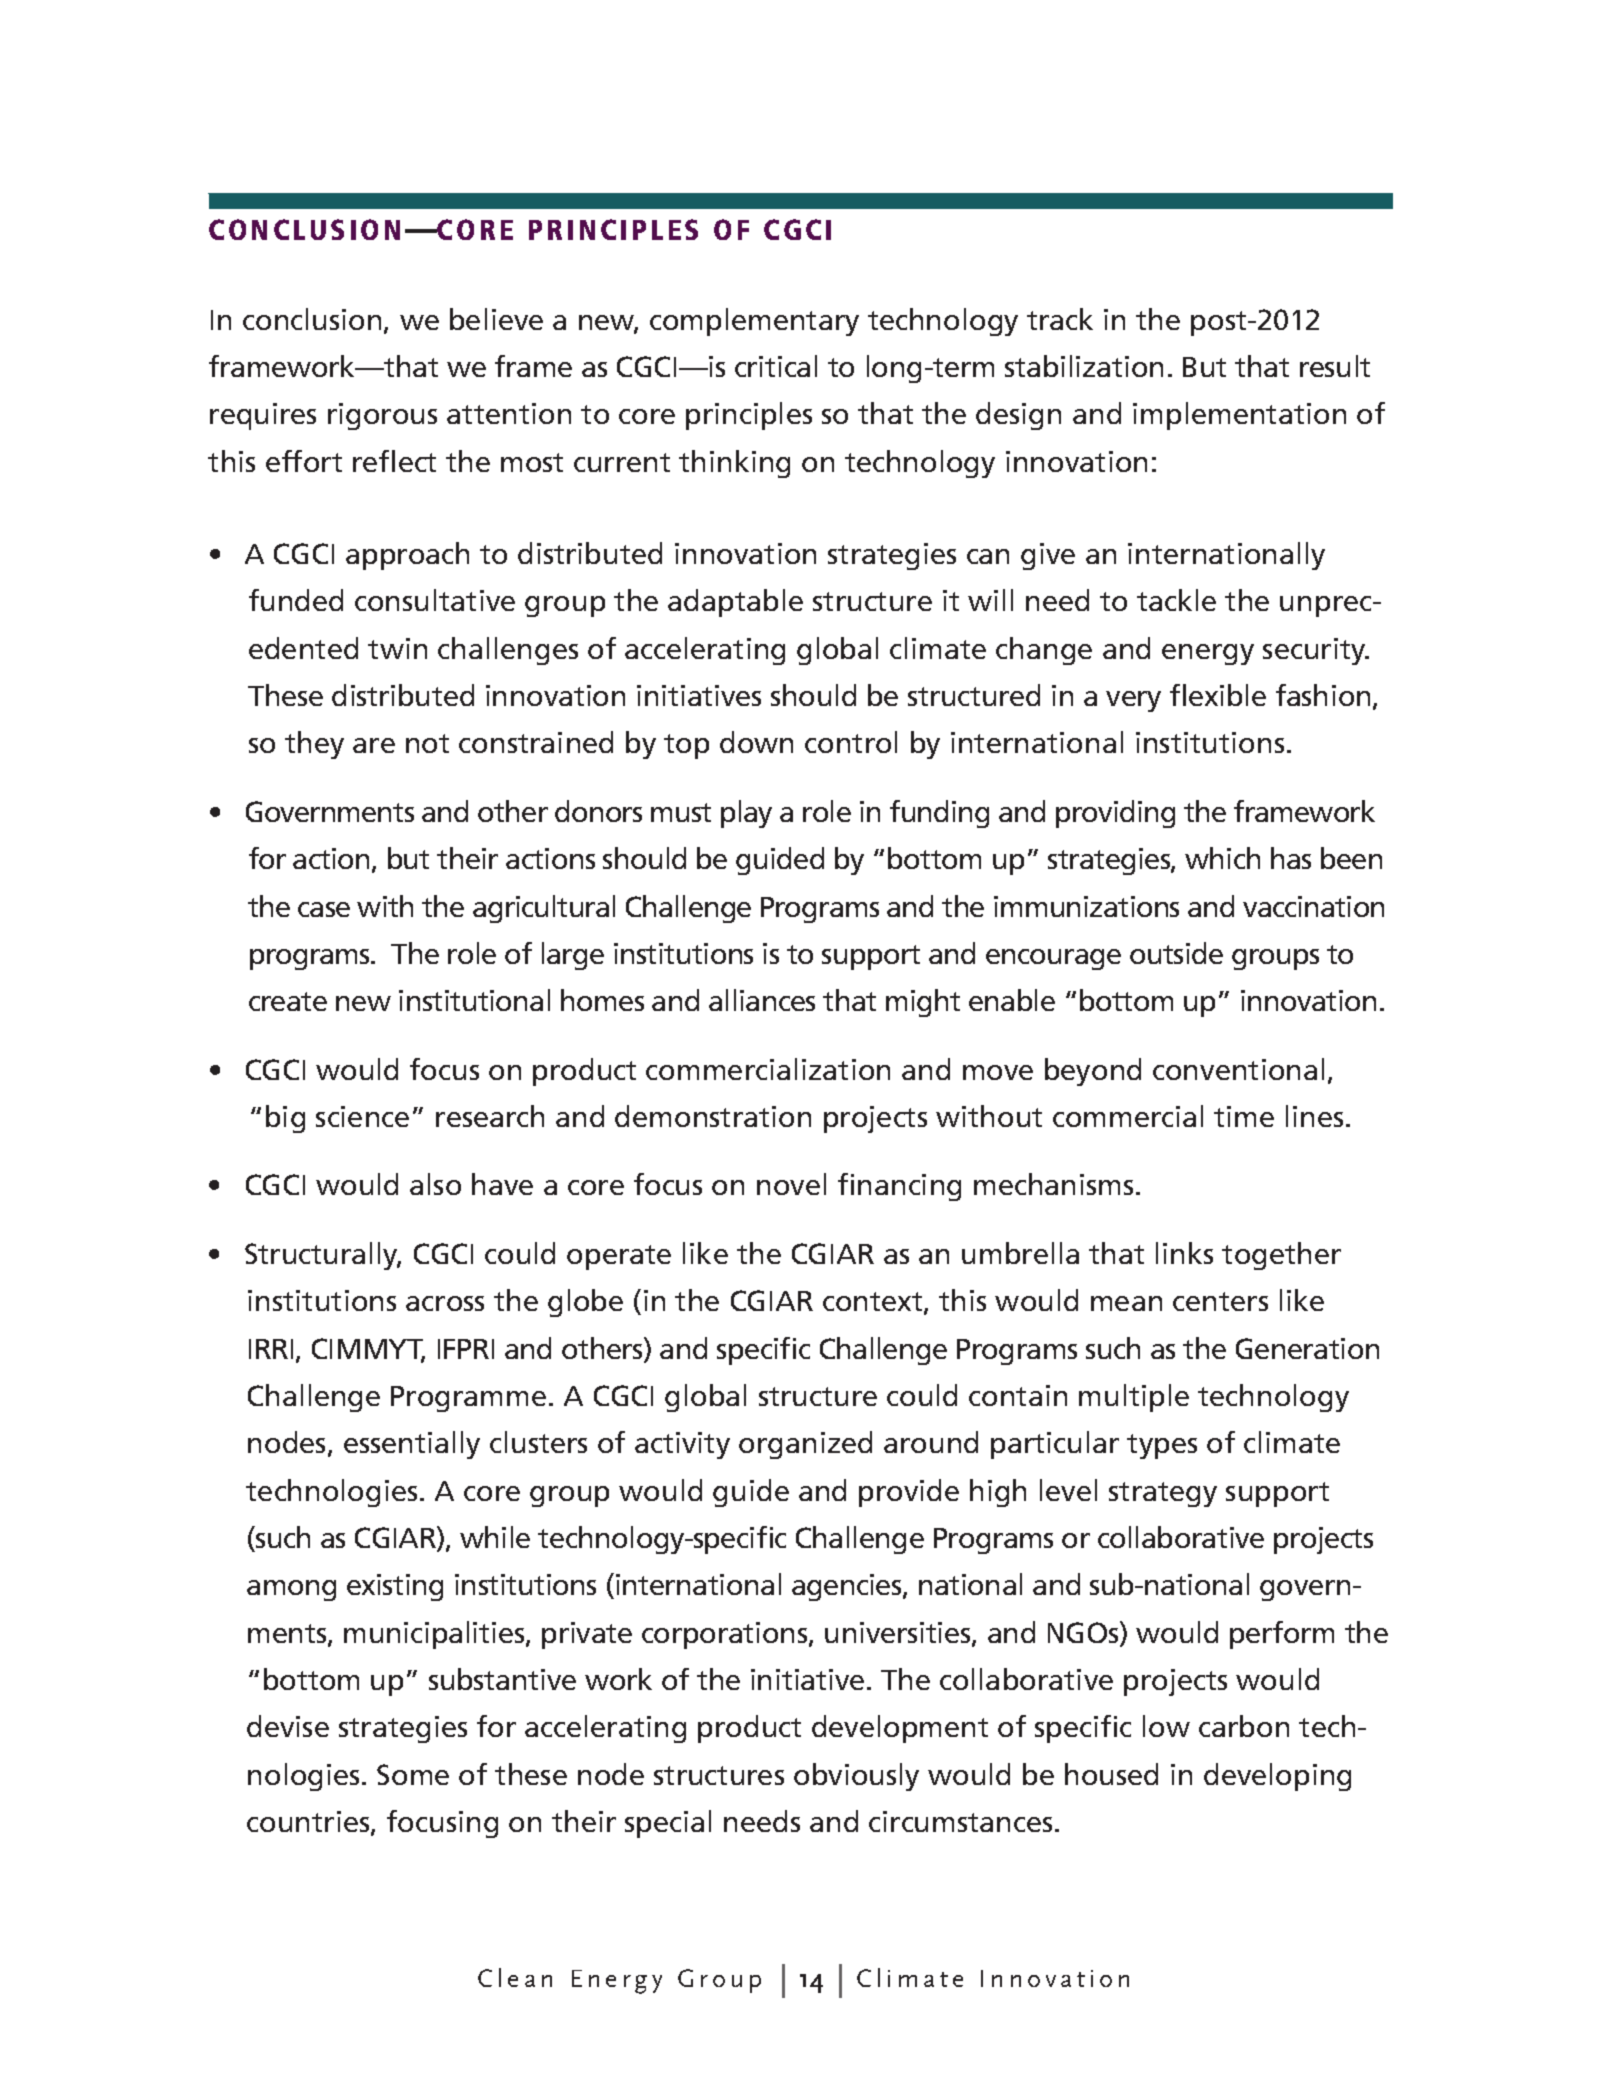 The width and height of the screenshot is (1610, 2084). What do you see at coordinates (1238, 1069) in the screenshot?
I see `conventional` at bounding box center [1238, 1069].
